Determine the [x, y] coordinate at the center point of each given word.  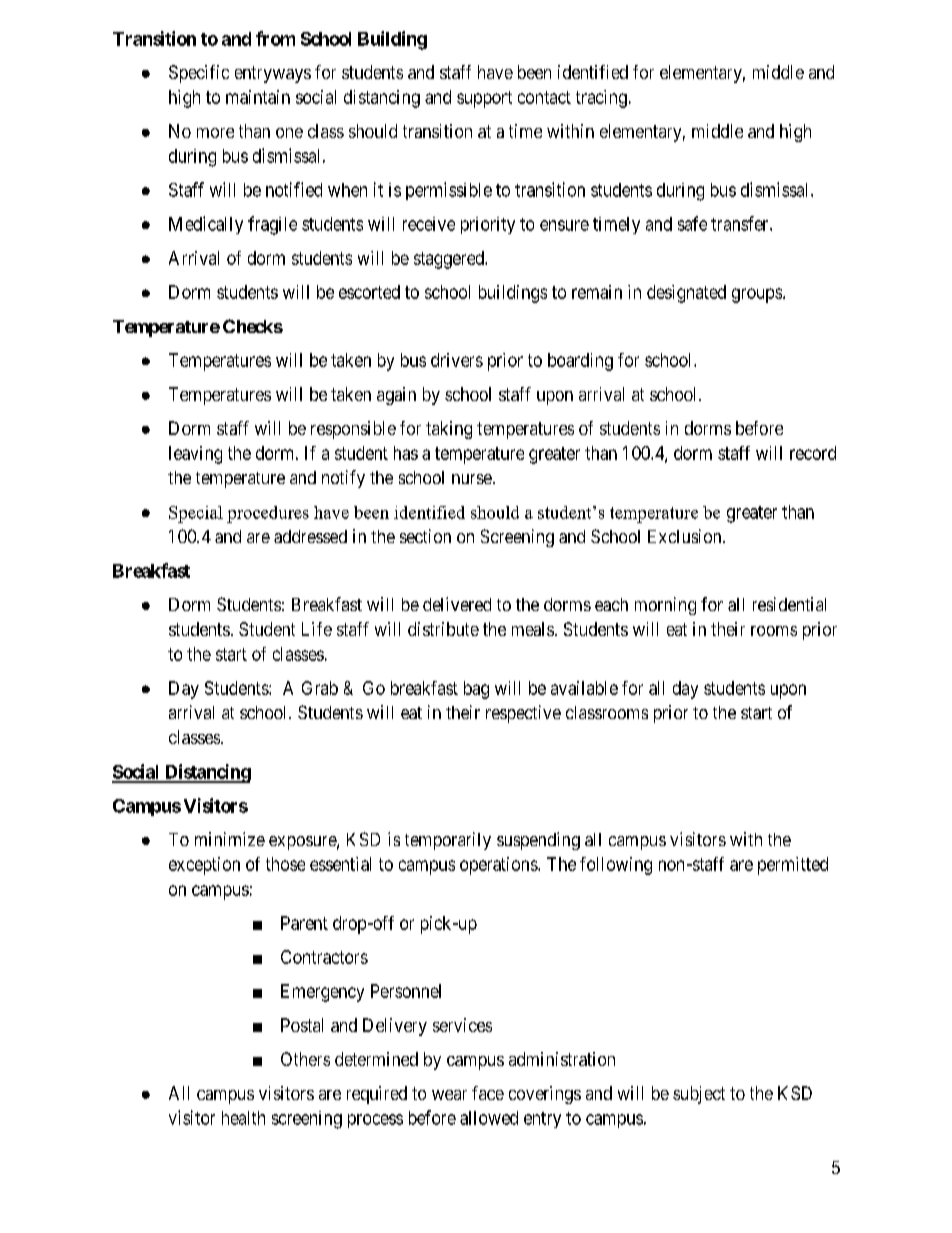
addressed [310, 536]
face [488, 1093]
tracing [601, 99]
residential [789, 604]
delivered [457, 604]
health [243, 1118]
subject [699, 1095]
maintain [258, 97]
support [484, 99]
